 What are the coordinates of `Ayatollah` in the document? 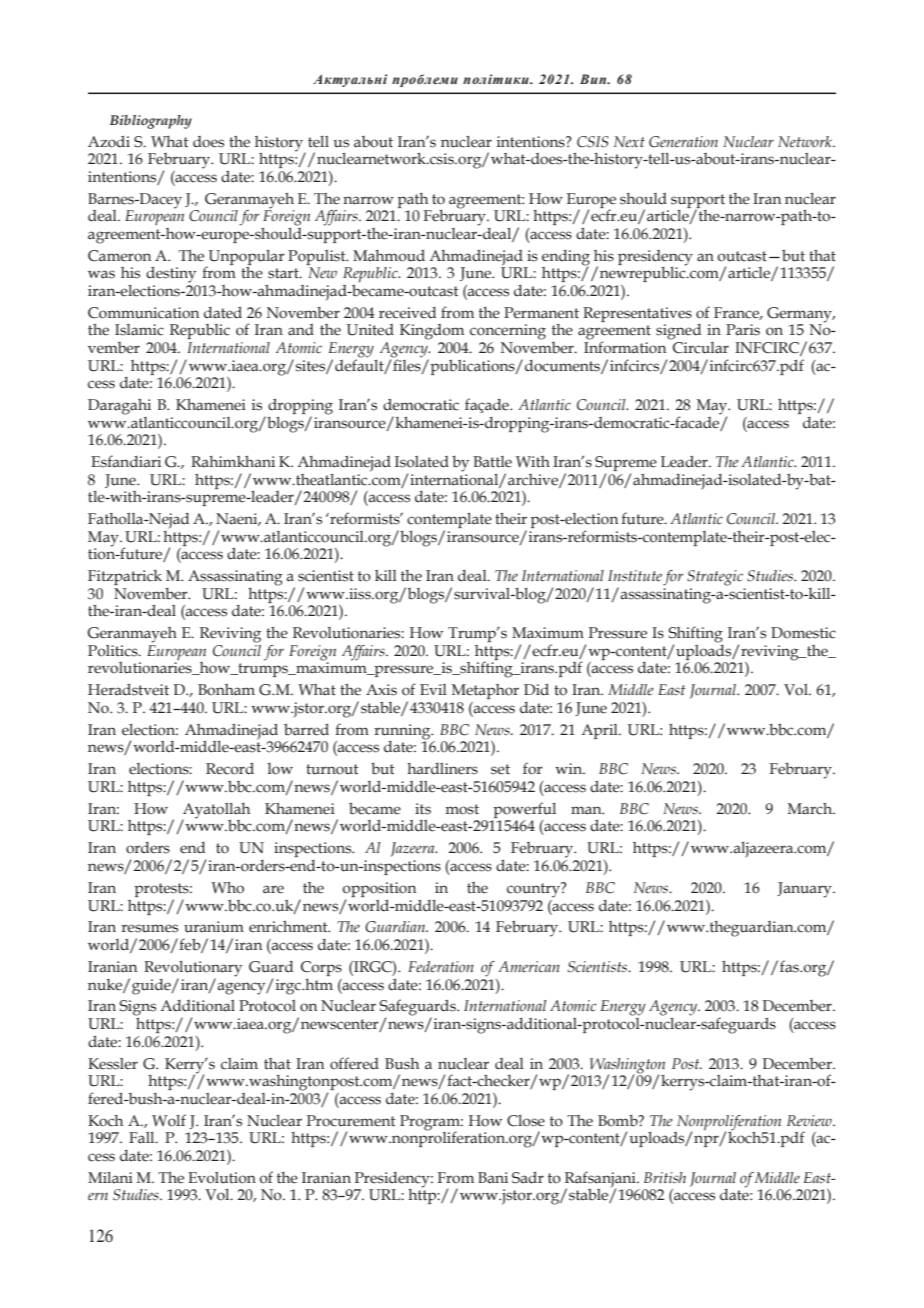 It's located at (216, 812).
